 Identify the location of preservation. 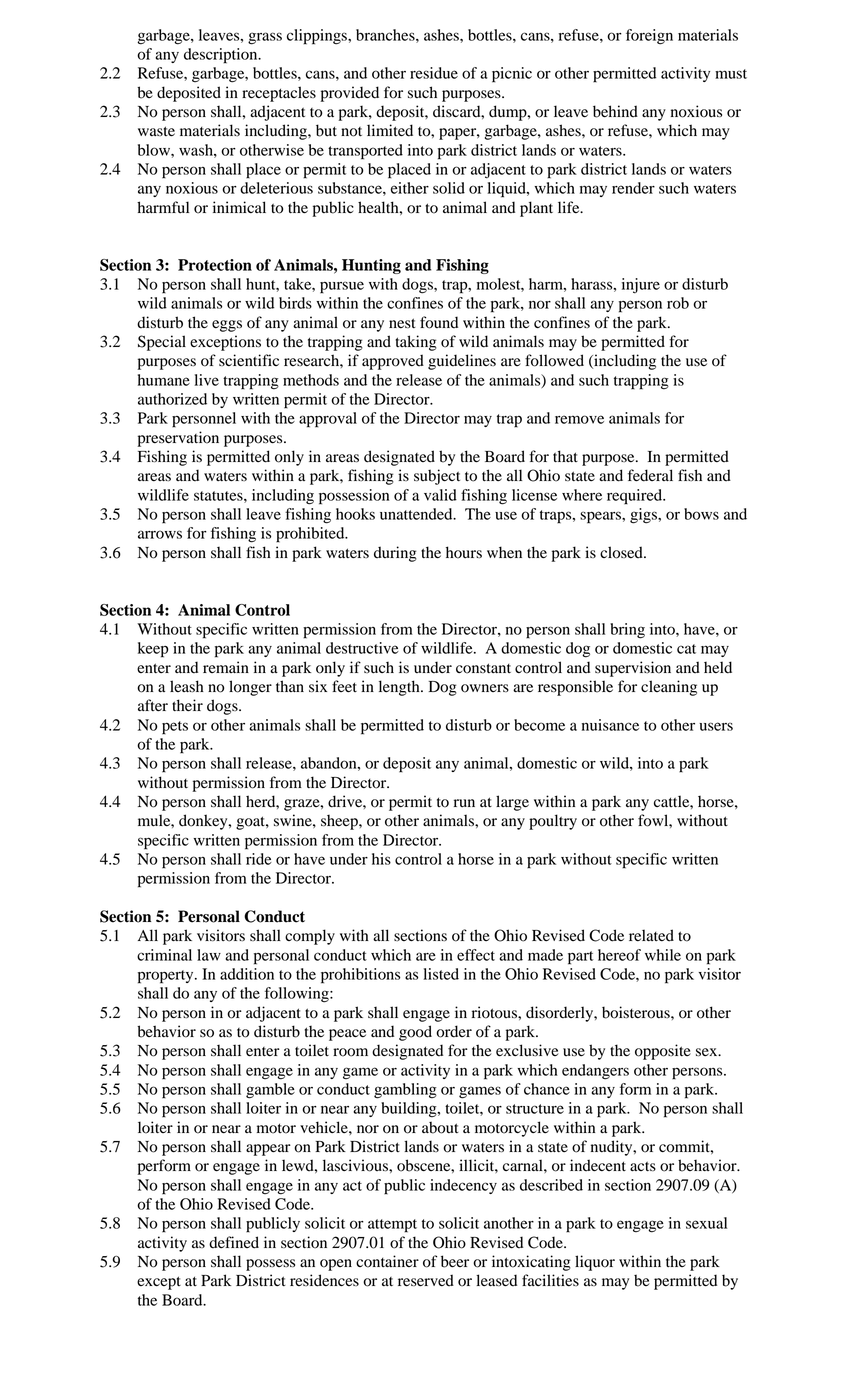
(178, 439).
